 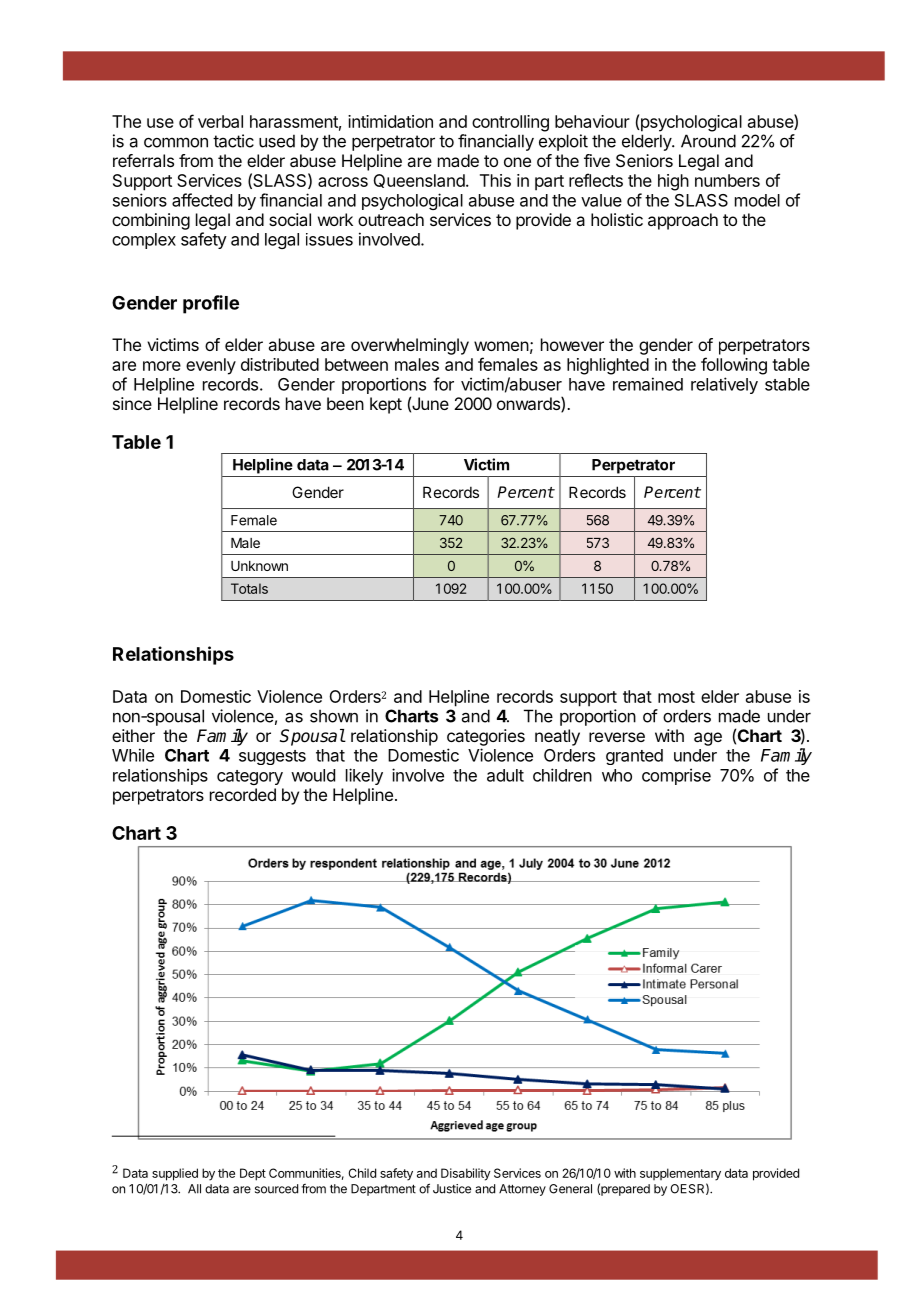 What do you see at coordinates (386, 405) in the page?
I see `kept` at bounding box center [386, 405].
